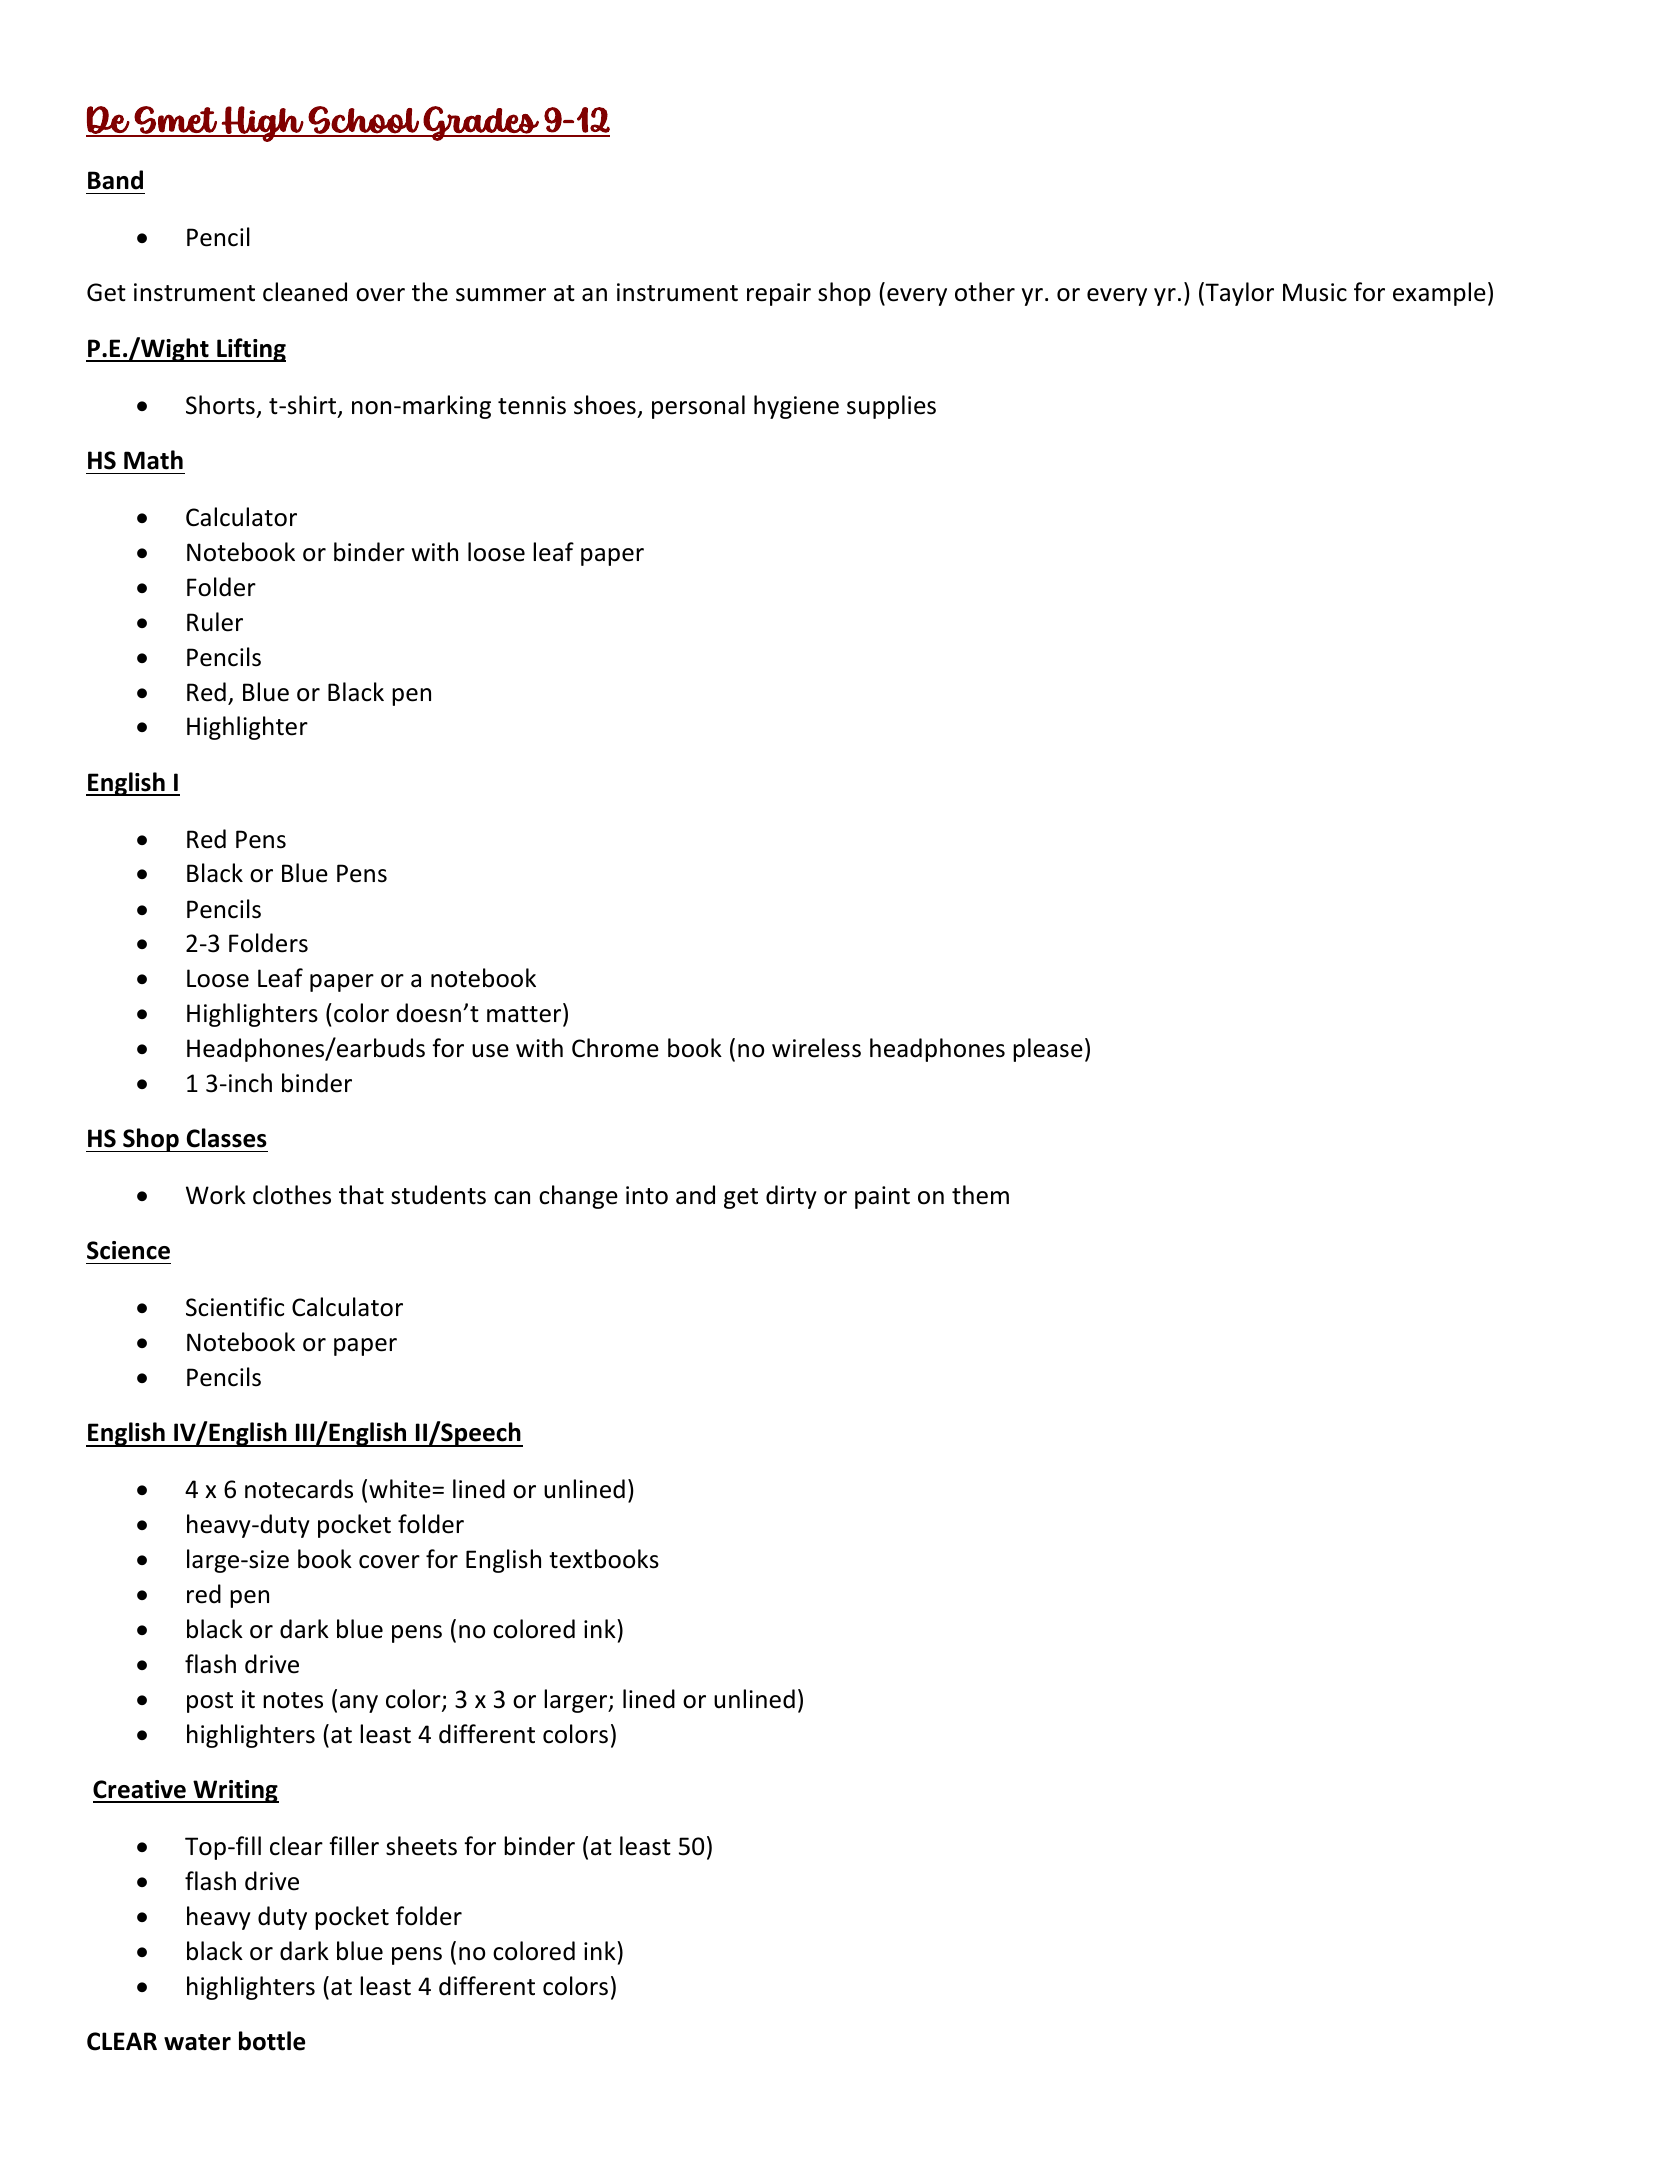 Image resolution: width=1677 pixels, height=2170 pixels. Describe the element at coordinates (779, 294) in the image. I see `repair` at that location.
